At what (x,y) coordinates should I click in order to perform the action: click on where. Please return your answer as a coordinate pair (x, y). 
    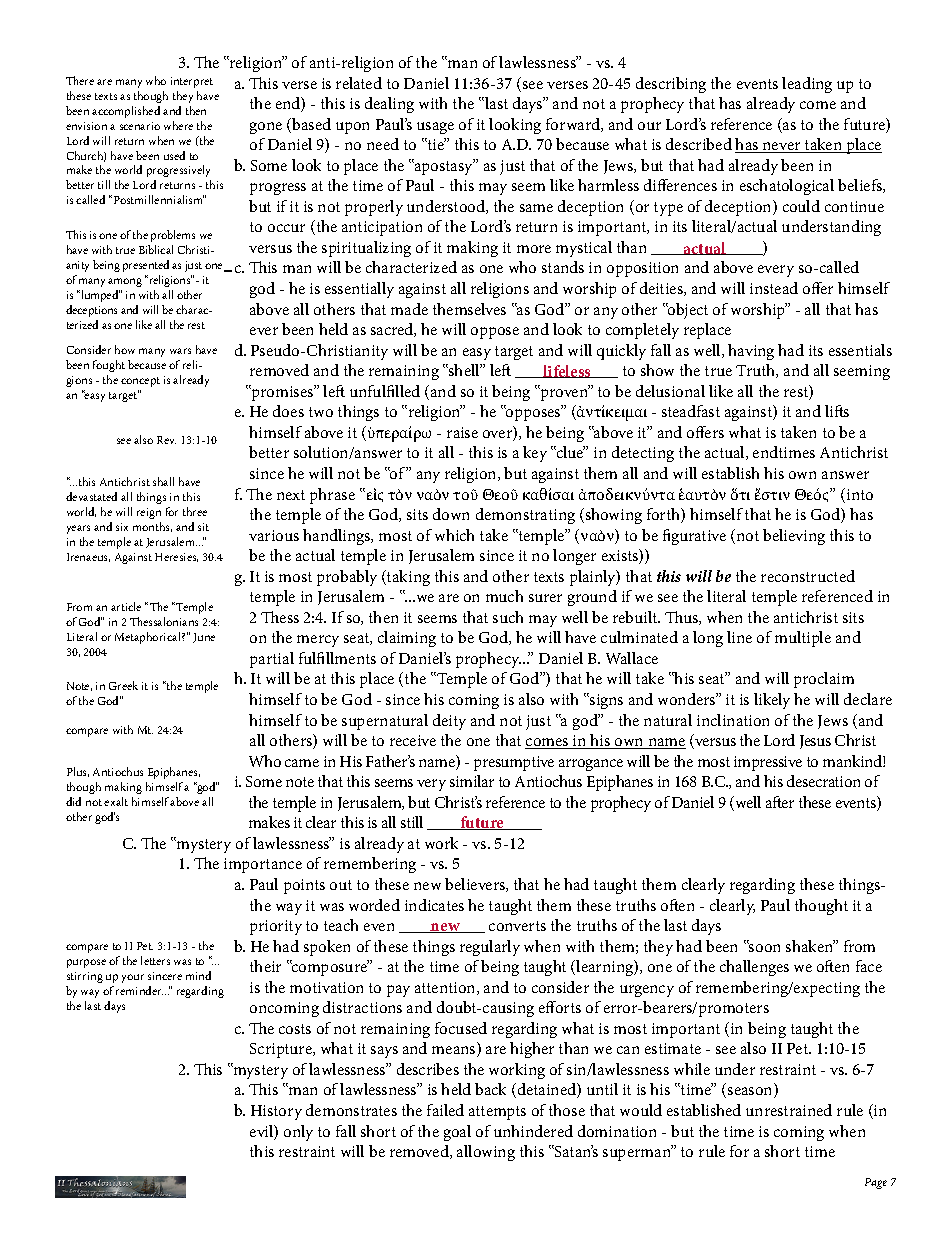
    Looking at the image, I should click on (178, 125).
